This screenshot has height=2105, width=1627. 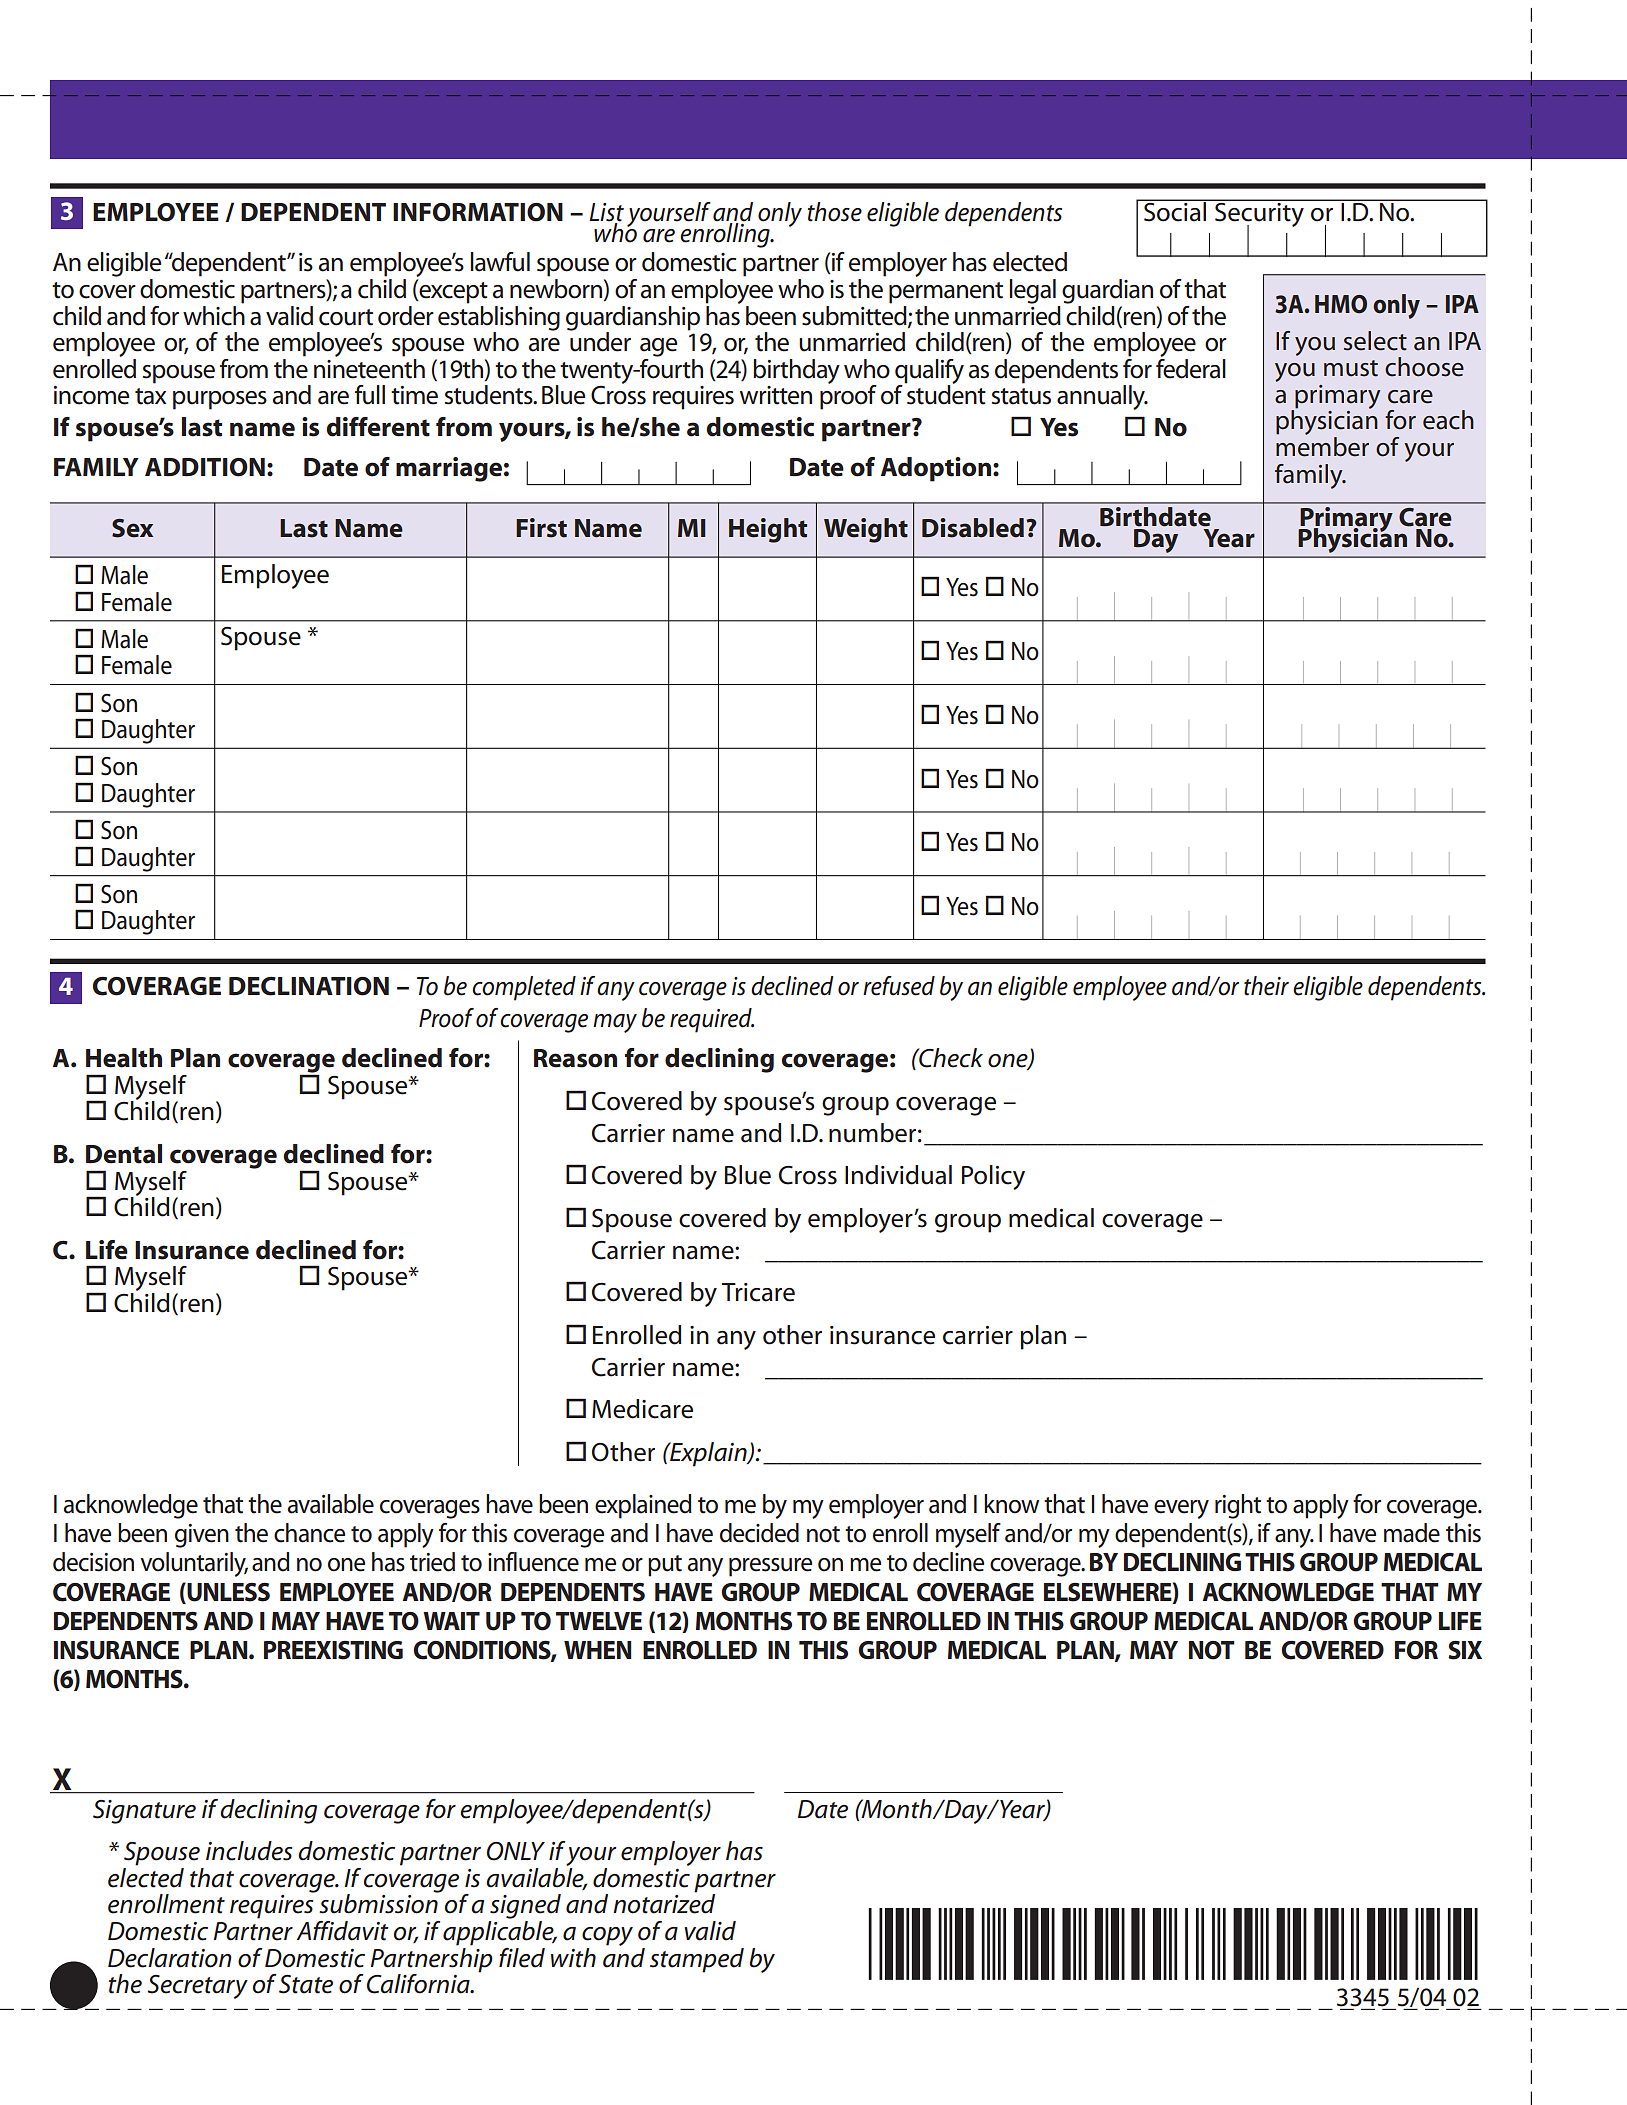 I want to click on Affidavit, so click(x=343, y=1931).
